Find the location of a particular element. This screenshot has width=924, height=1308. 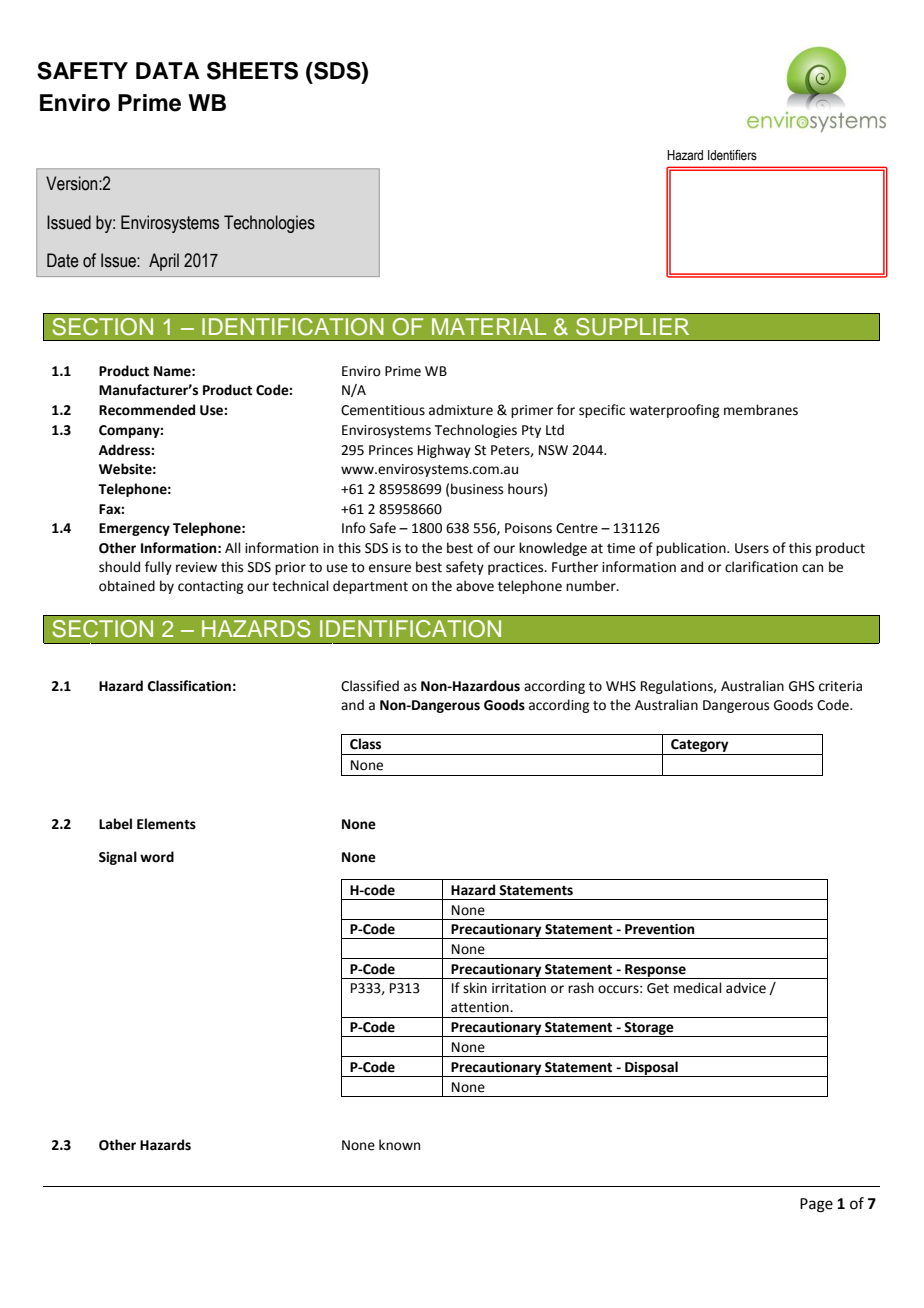

attention is located at coordinates (481, 1007).
